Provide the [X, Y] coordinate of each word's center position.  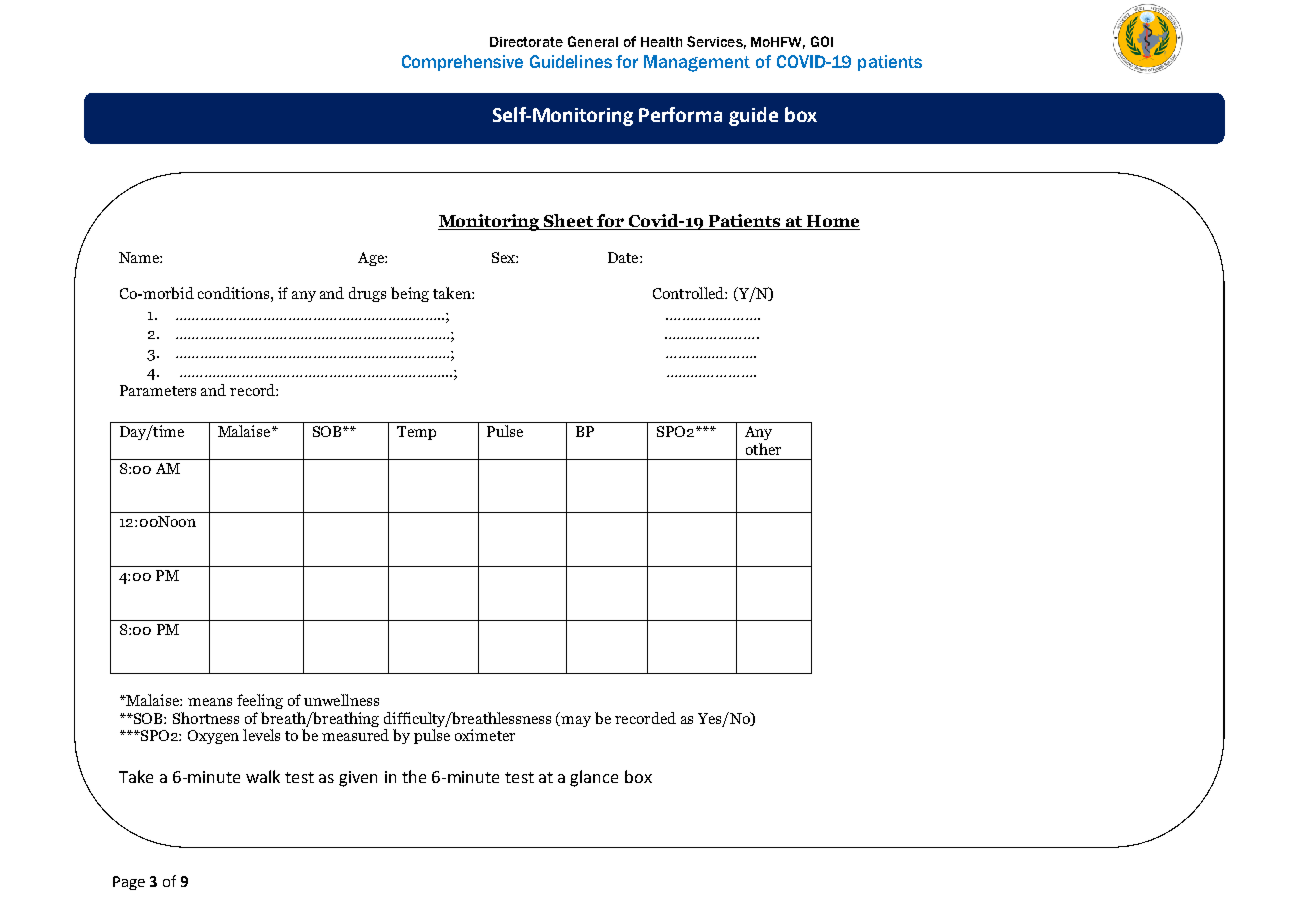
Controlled [690, 293]
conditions [233, 293]
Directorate [526, 42]
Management [697, 63]
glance [594, 778]
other [763, 449]
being [410, 294]
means [210, 702]
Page [129, 883]
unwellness [341, 700]
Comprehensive [462, 63]
